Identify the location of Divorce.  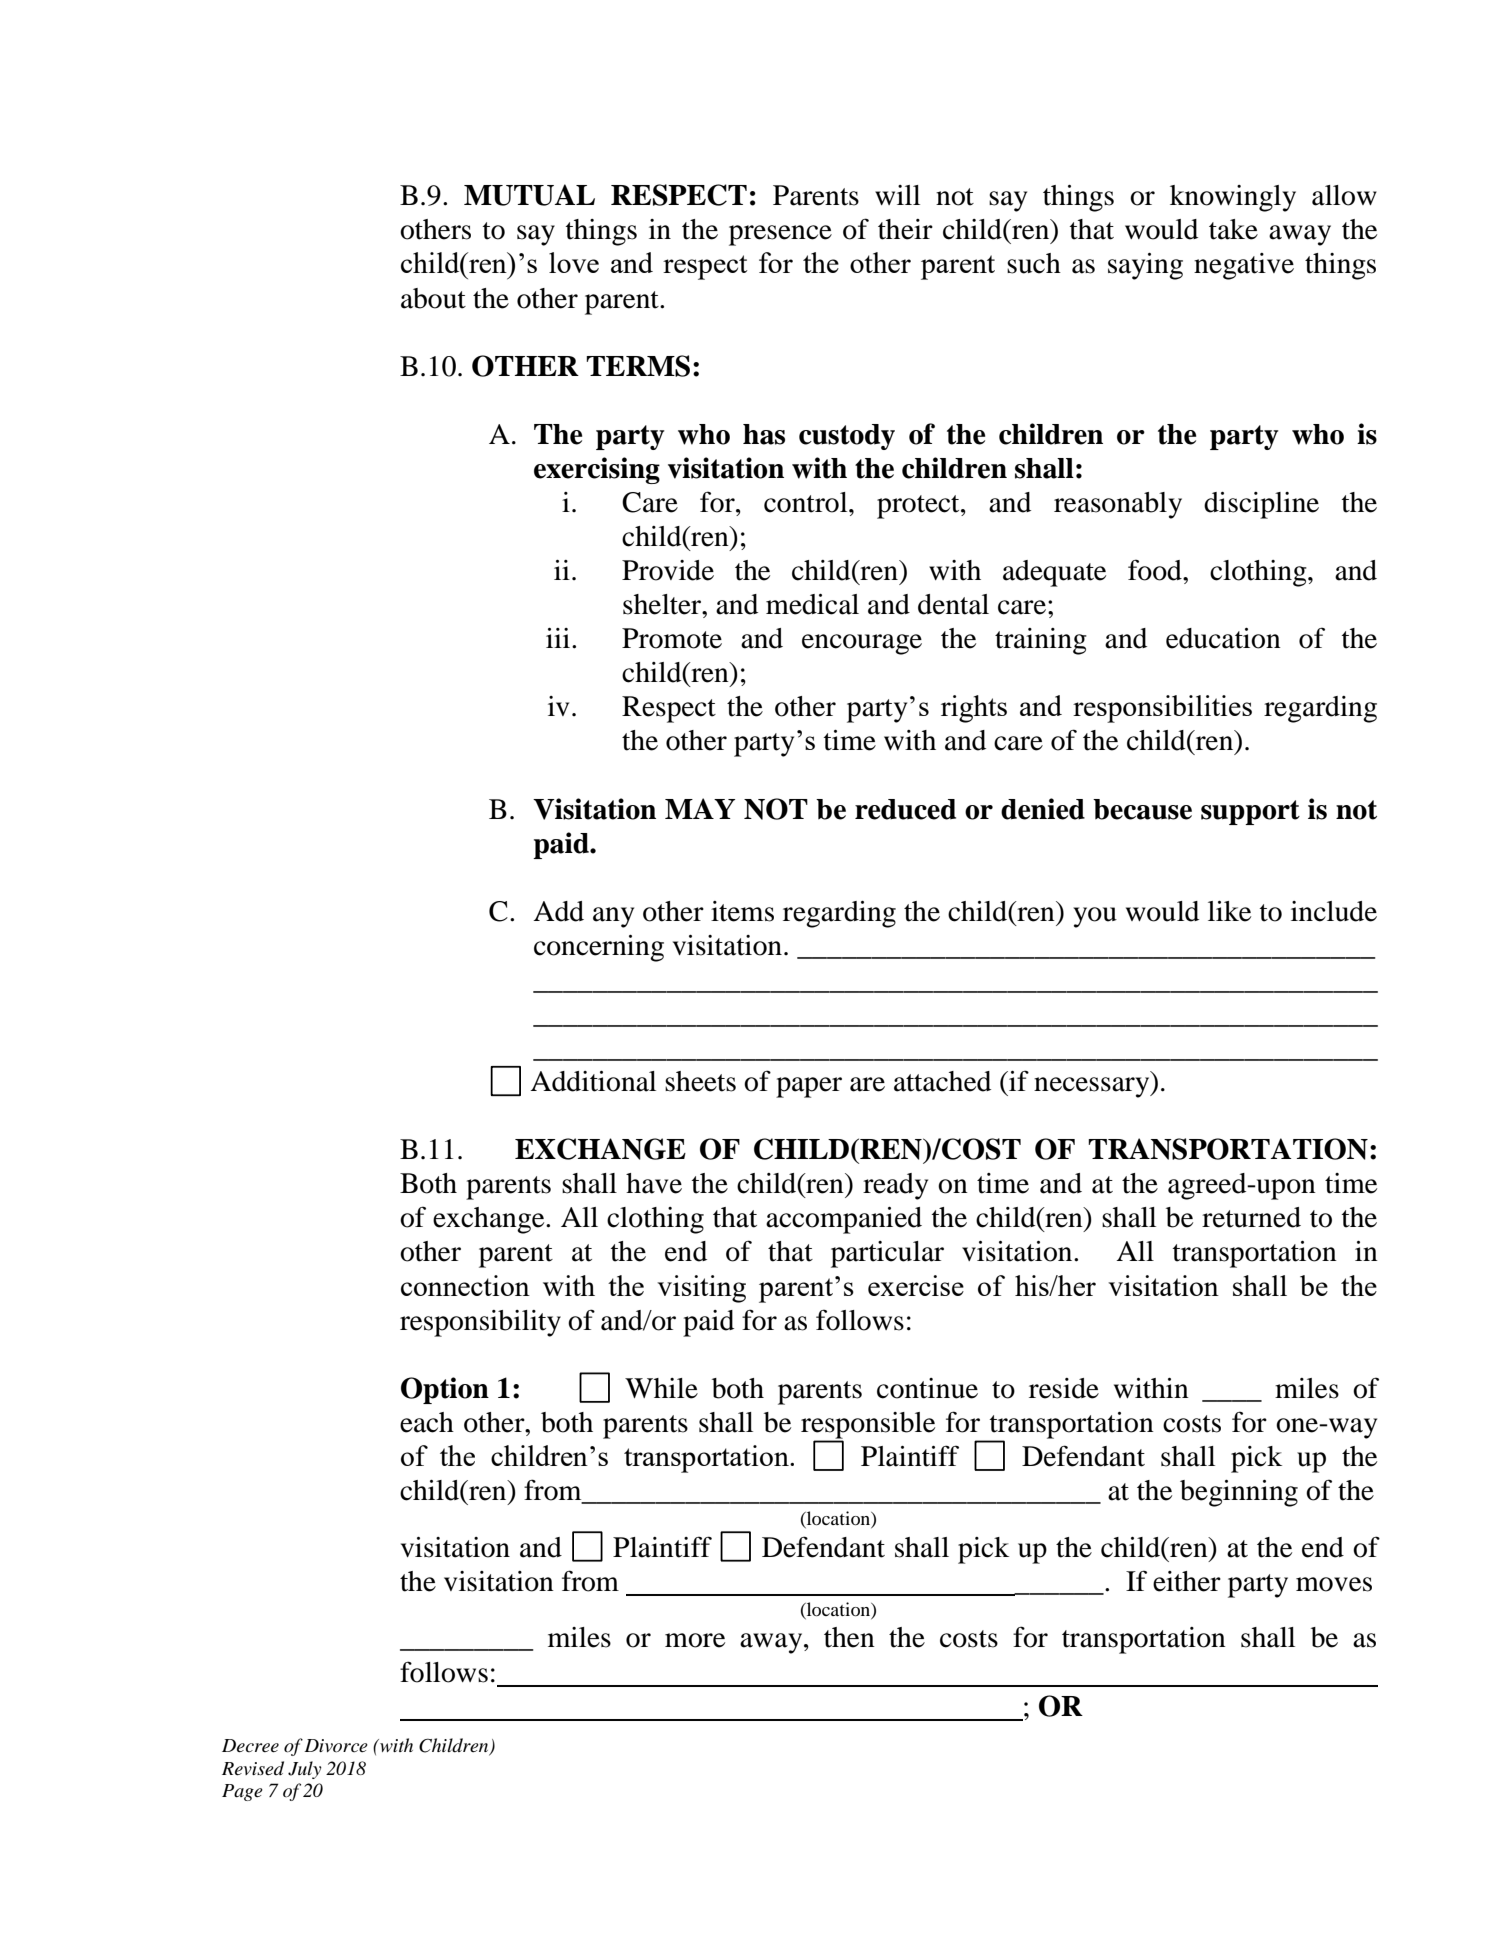
(336, 1746).
